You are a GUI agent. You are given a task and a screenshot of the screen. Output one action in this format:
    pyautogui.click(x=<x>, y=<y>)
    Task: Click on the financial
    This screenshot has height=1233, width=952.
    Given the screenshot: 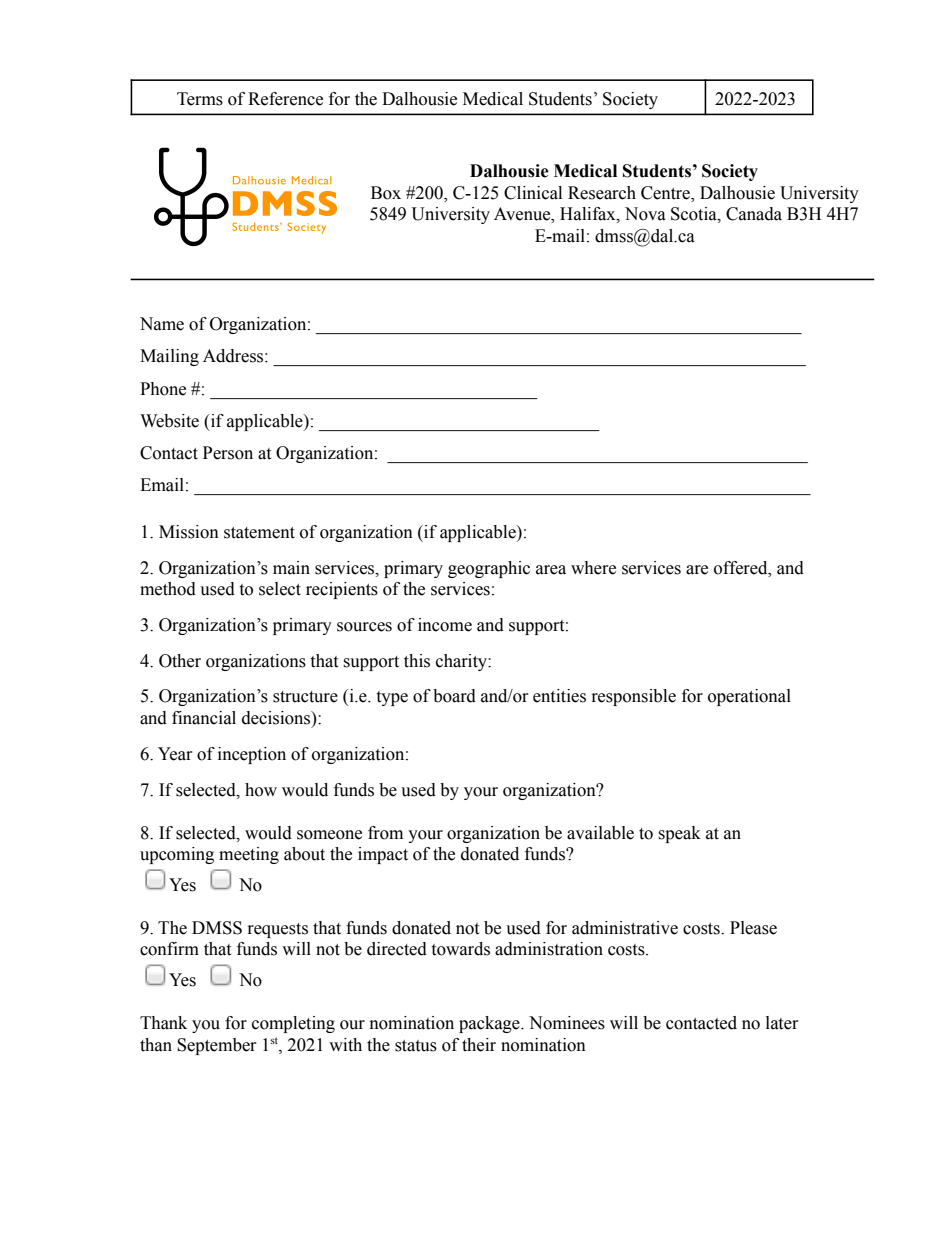 What is the action you would take?
    pyautogui.click(x=204, y=718)
